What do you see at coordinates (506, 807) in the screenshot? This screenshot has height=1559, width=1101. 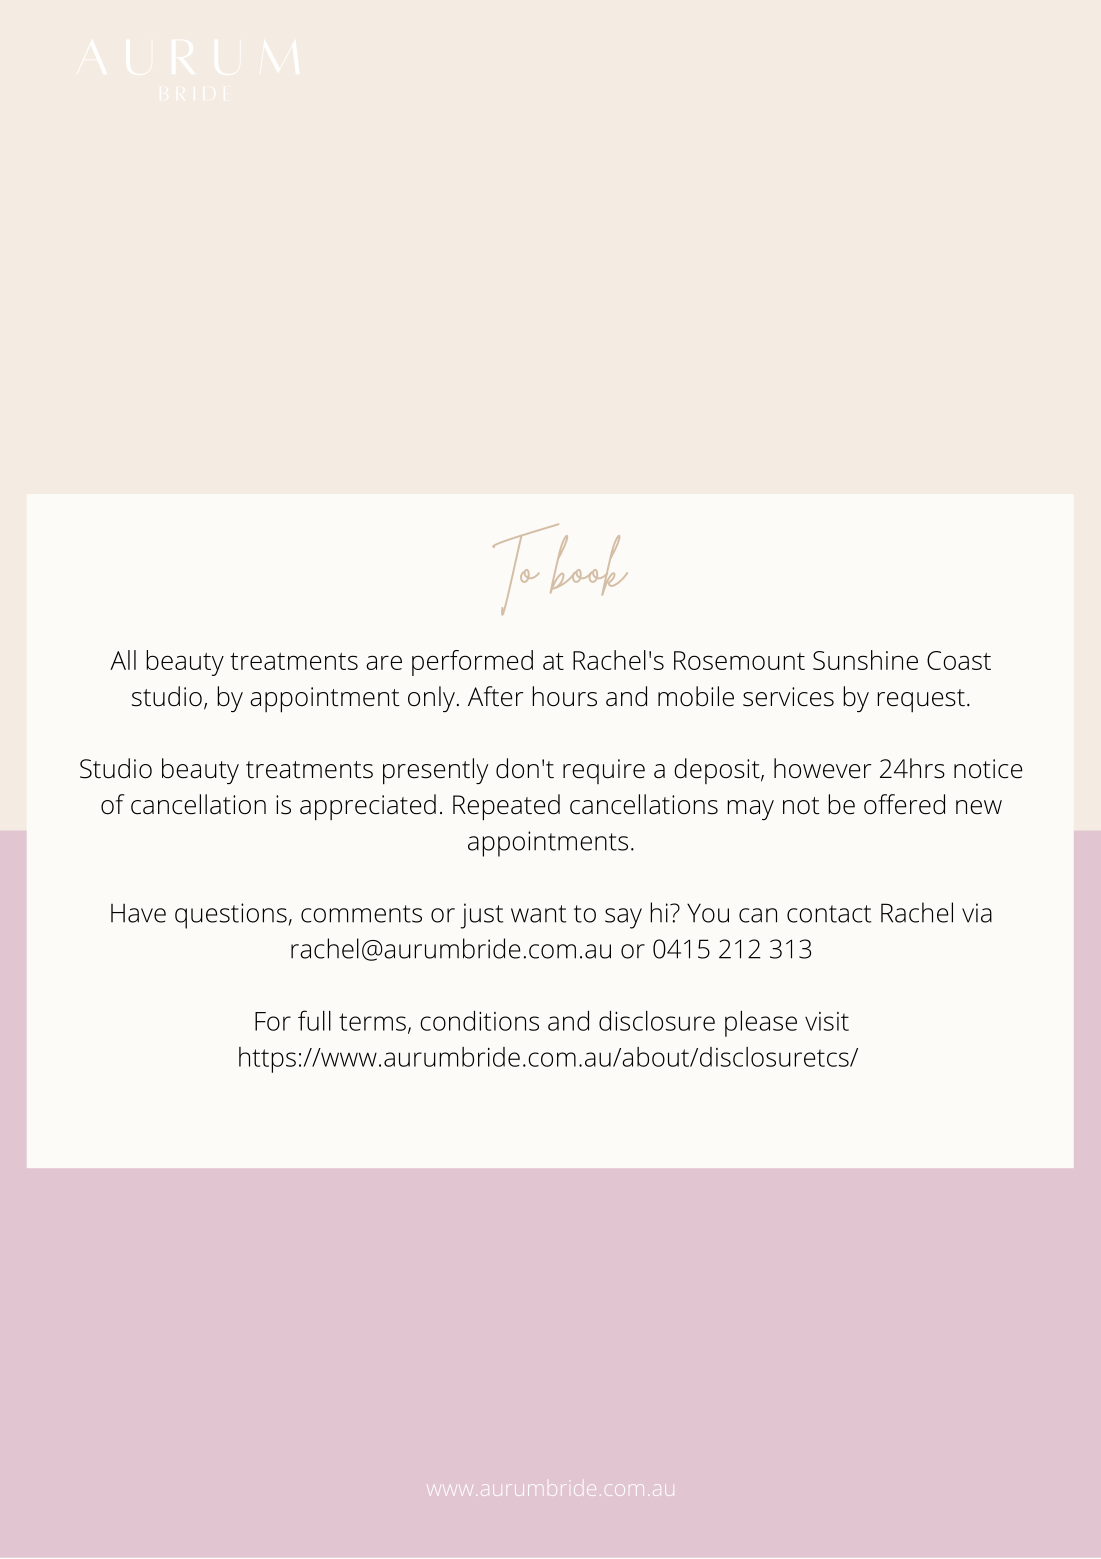 I see `Repeated` at bounding box center [506, 807].
